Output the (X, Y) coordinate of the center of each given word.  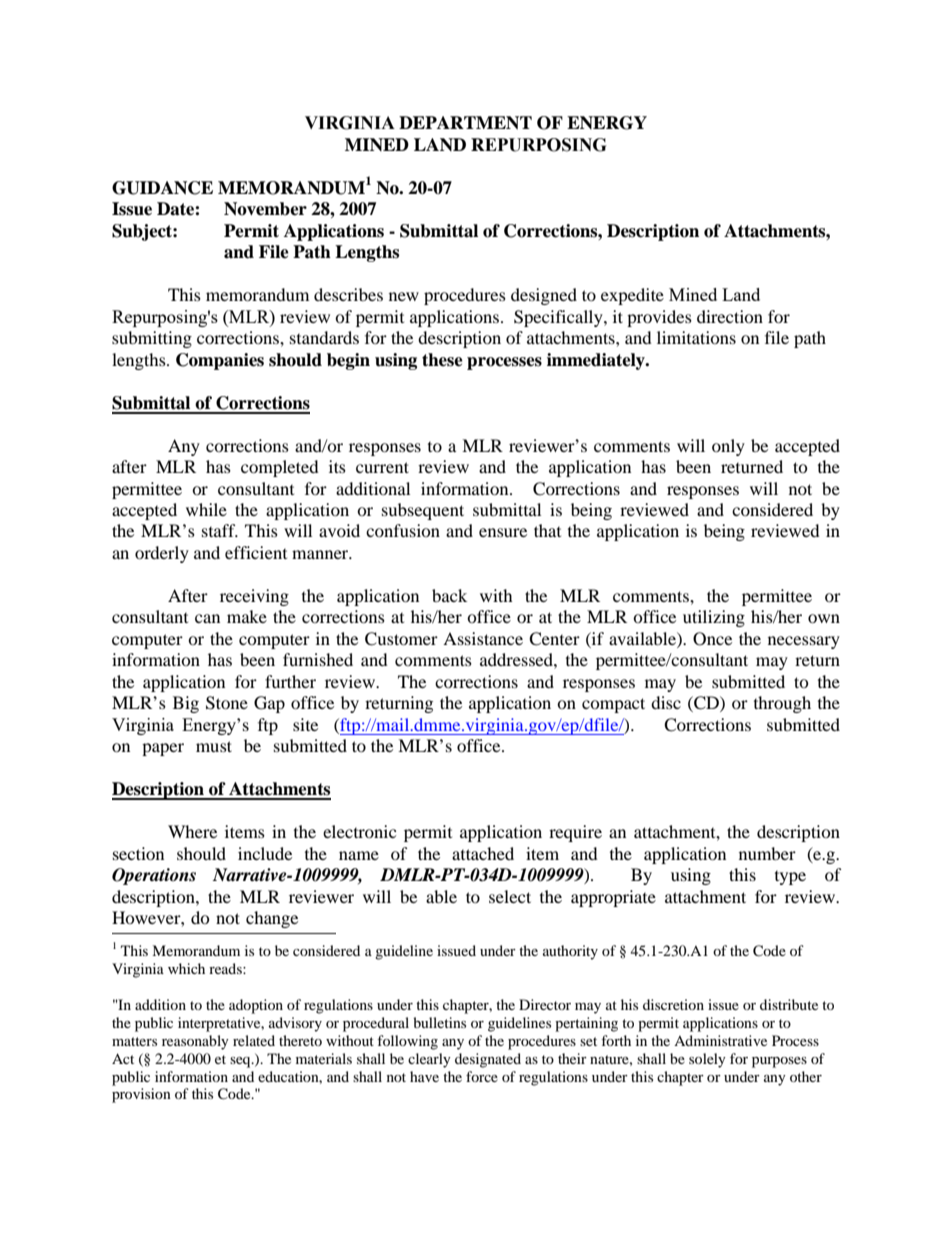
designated (488, 1060)
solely (707, 1060)
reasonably (195, 1042)
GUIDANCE (162, 188)
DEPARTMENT (465, 123)
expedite (632, 296)
